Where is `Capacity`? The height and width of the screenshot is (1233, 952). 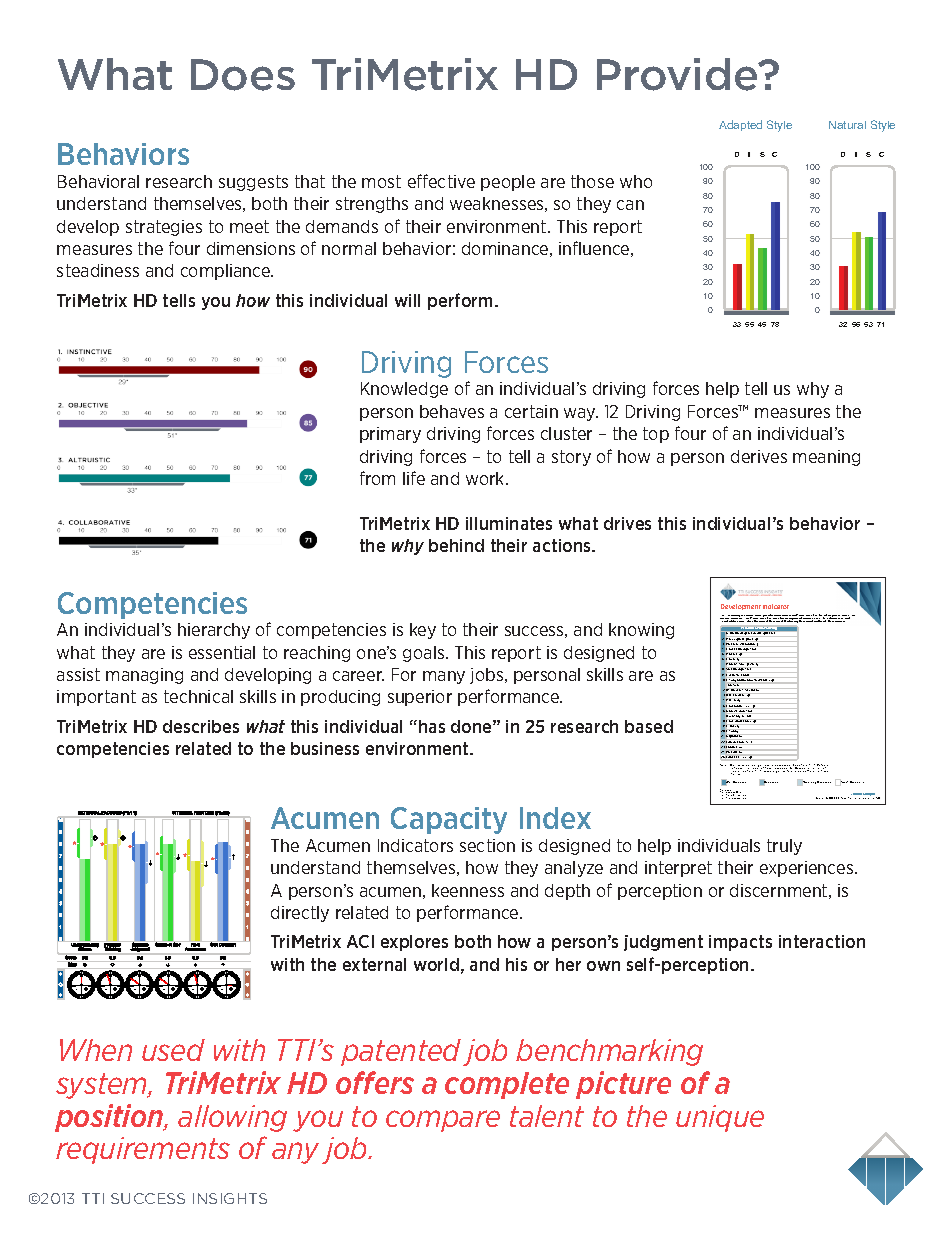 Capacity is located at coordinates (449, 820).
